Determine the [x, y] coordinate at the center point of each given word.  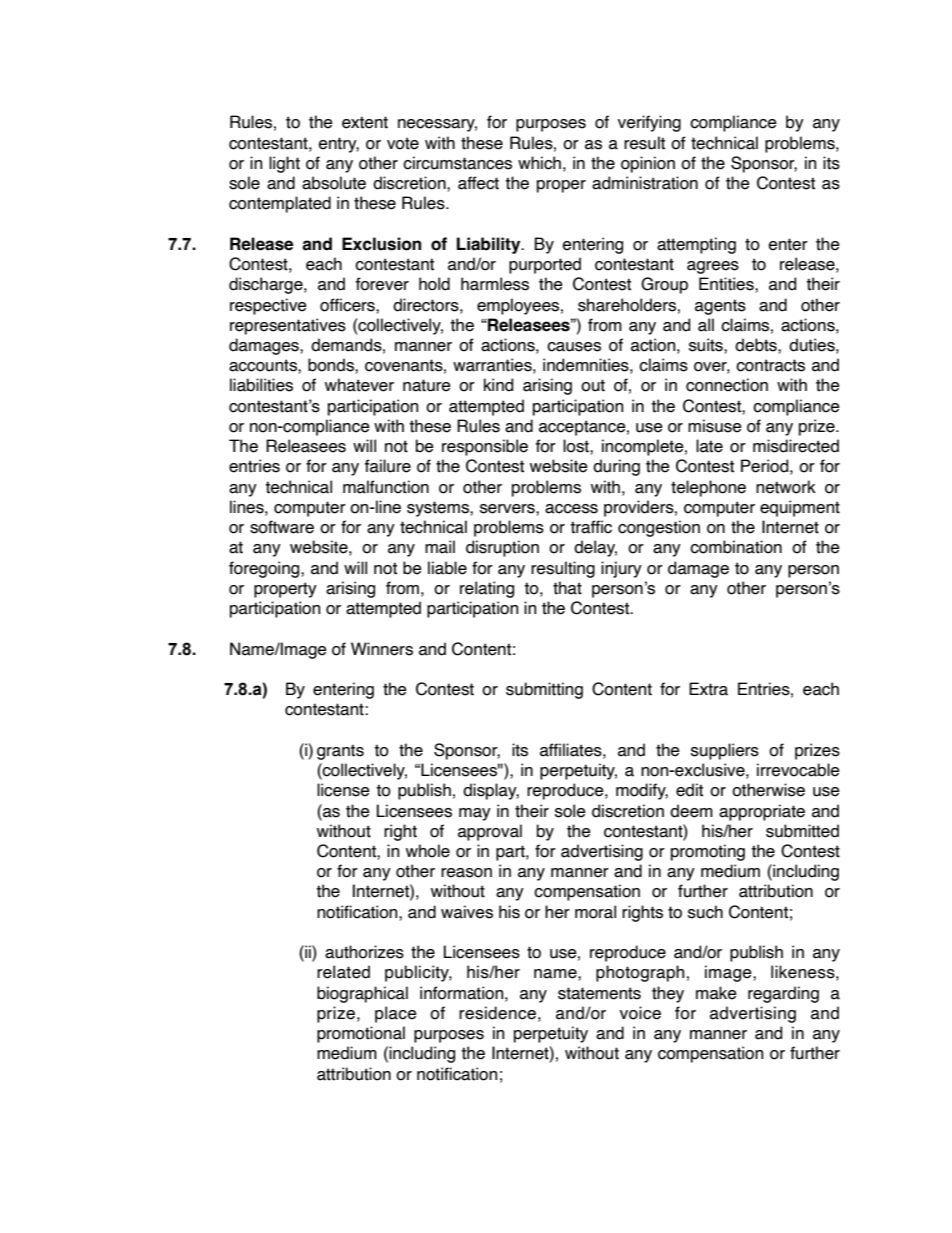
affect [478, 183]
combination [736, 547]
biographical [362, 994]
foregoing [265, 569]
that [567, 588]
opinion [648, 164]
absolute [334, 183]
